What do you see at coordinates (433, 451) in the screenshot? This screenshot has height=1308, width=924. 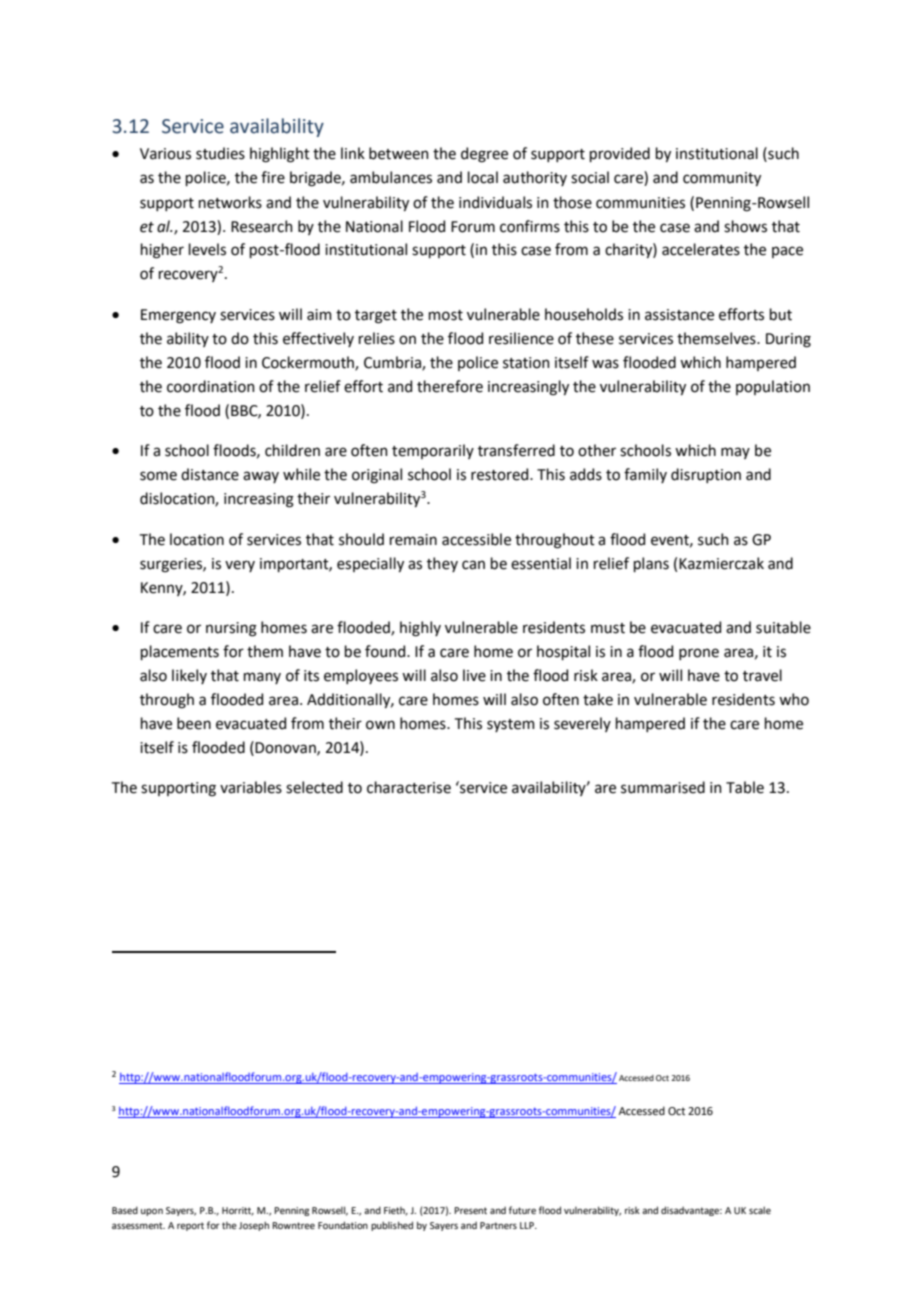 I see `temporarily` at bounding box center [433, 451].
